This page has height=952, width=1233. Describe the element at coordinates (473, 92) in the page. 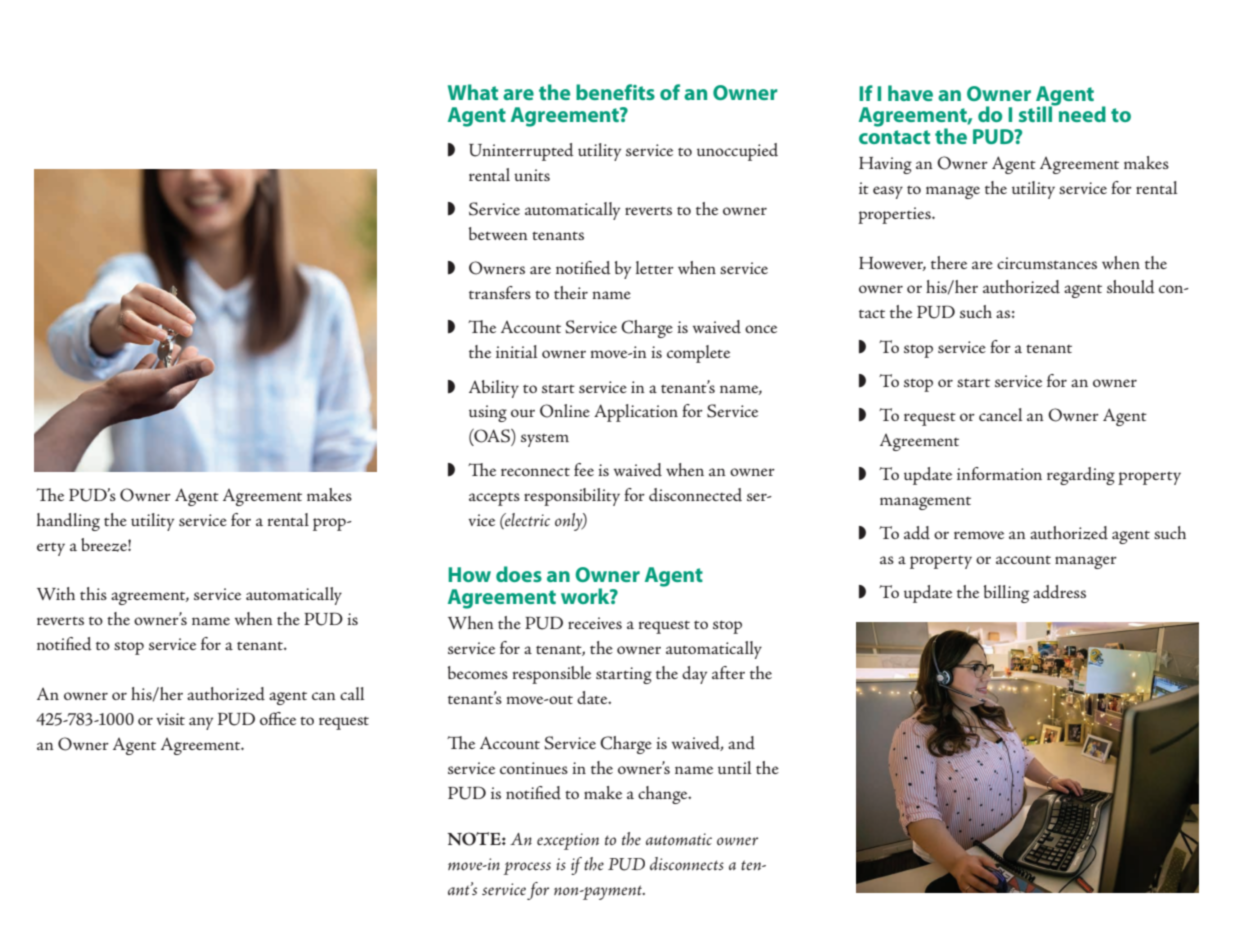

I see `What` at that location.
